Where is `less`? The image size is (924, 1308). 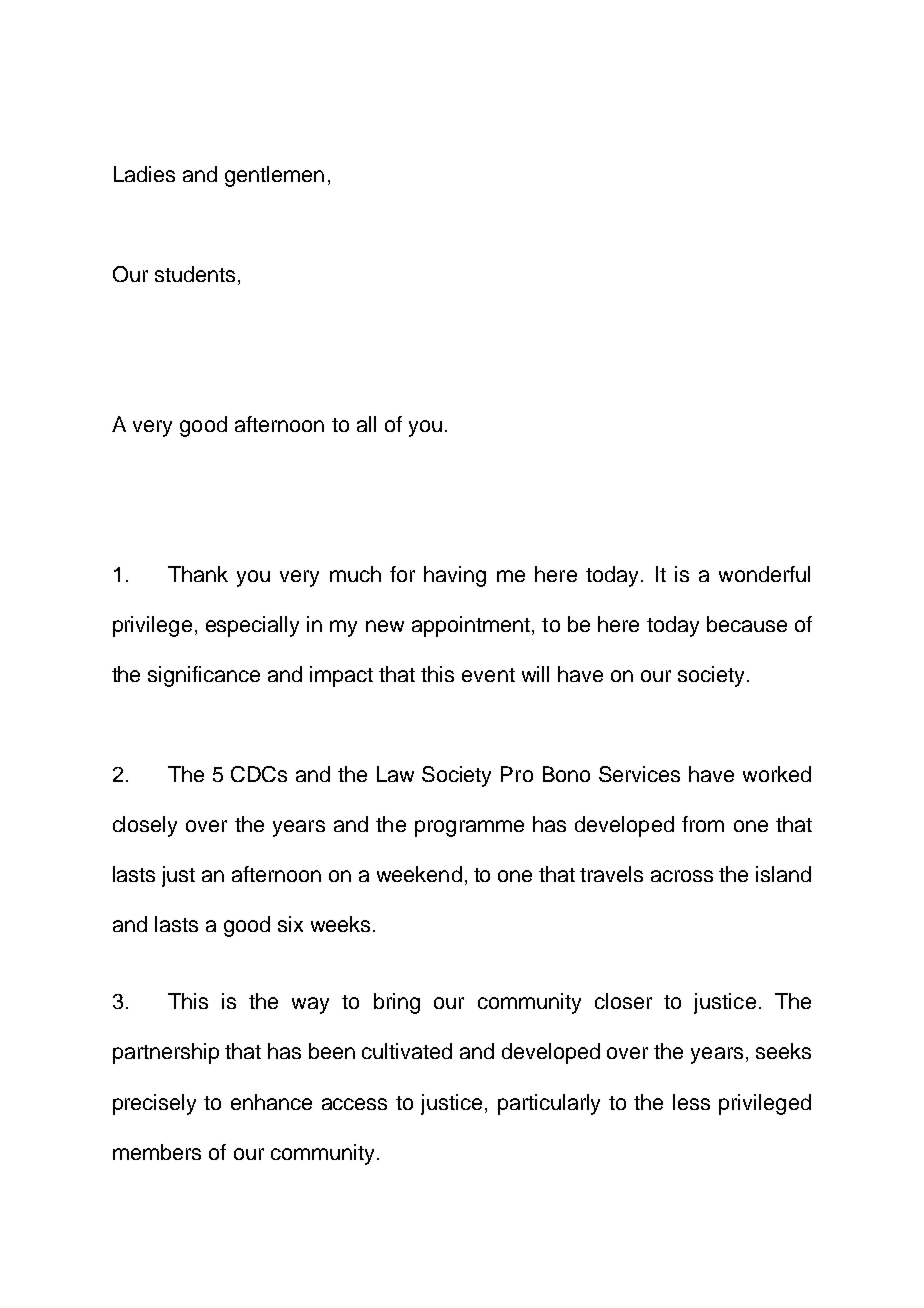
less is located at coordinates (691, 1102).
